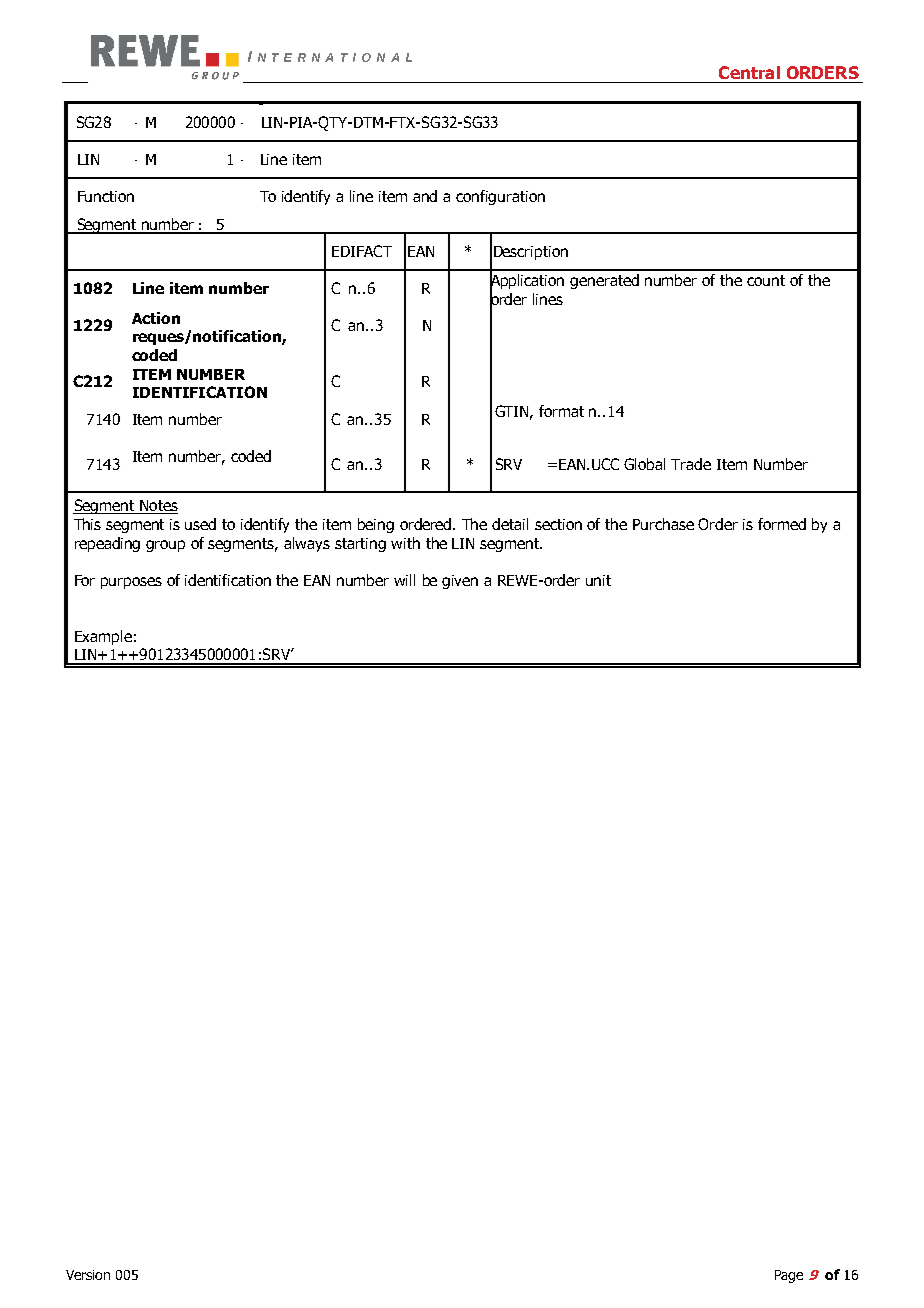 The image size is (924, 1308). I want to click on unit, so click(598, 580).
